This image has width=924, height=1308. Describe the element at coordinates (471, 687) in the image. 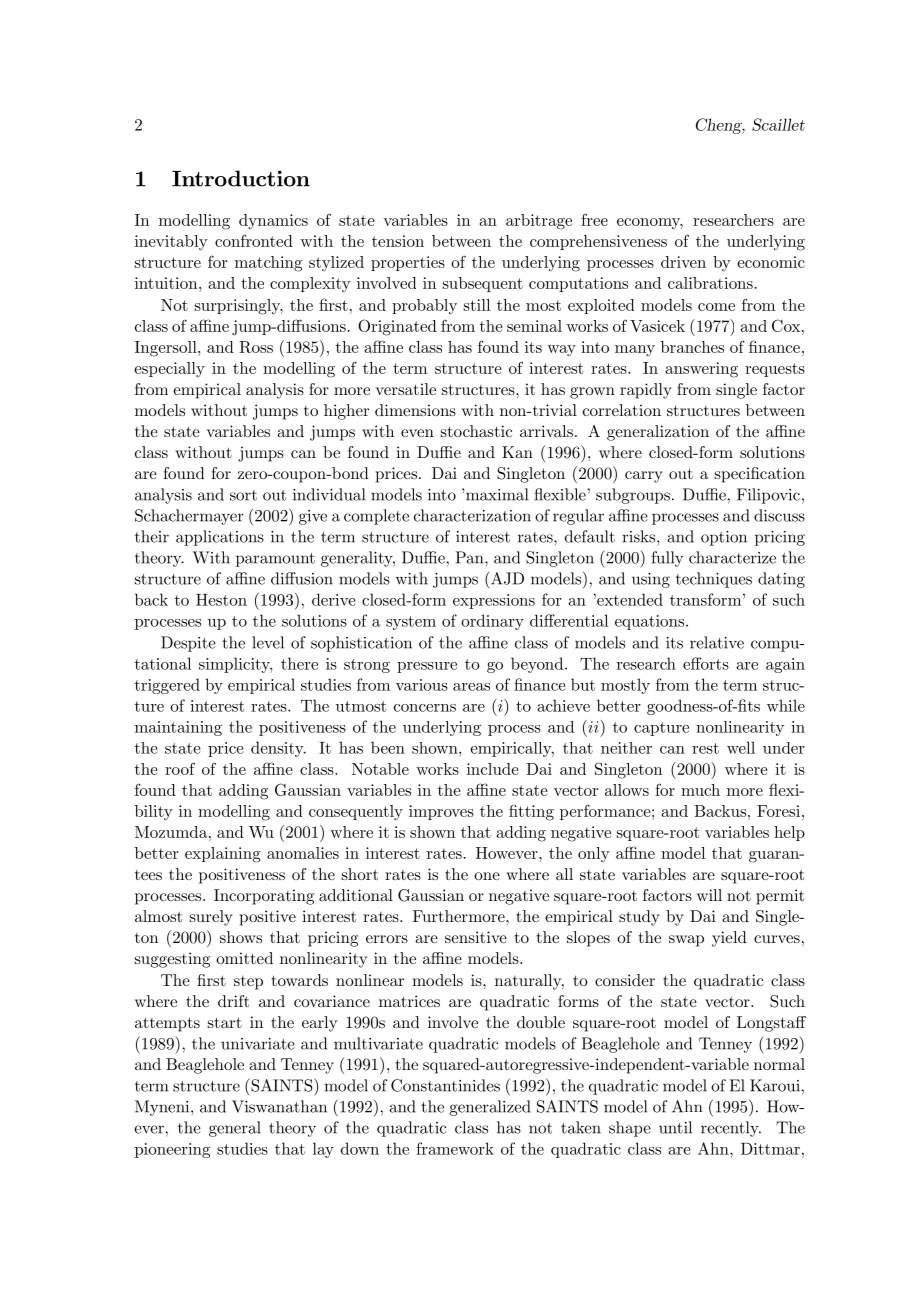

I see `areas` at that location.
